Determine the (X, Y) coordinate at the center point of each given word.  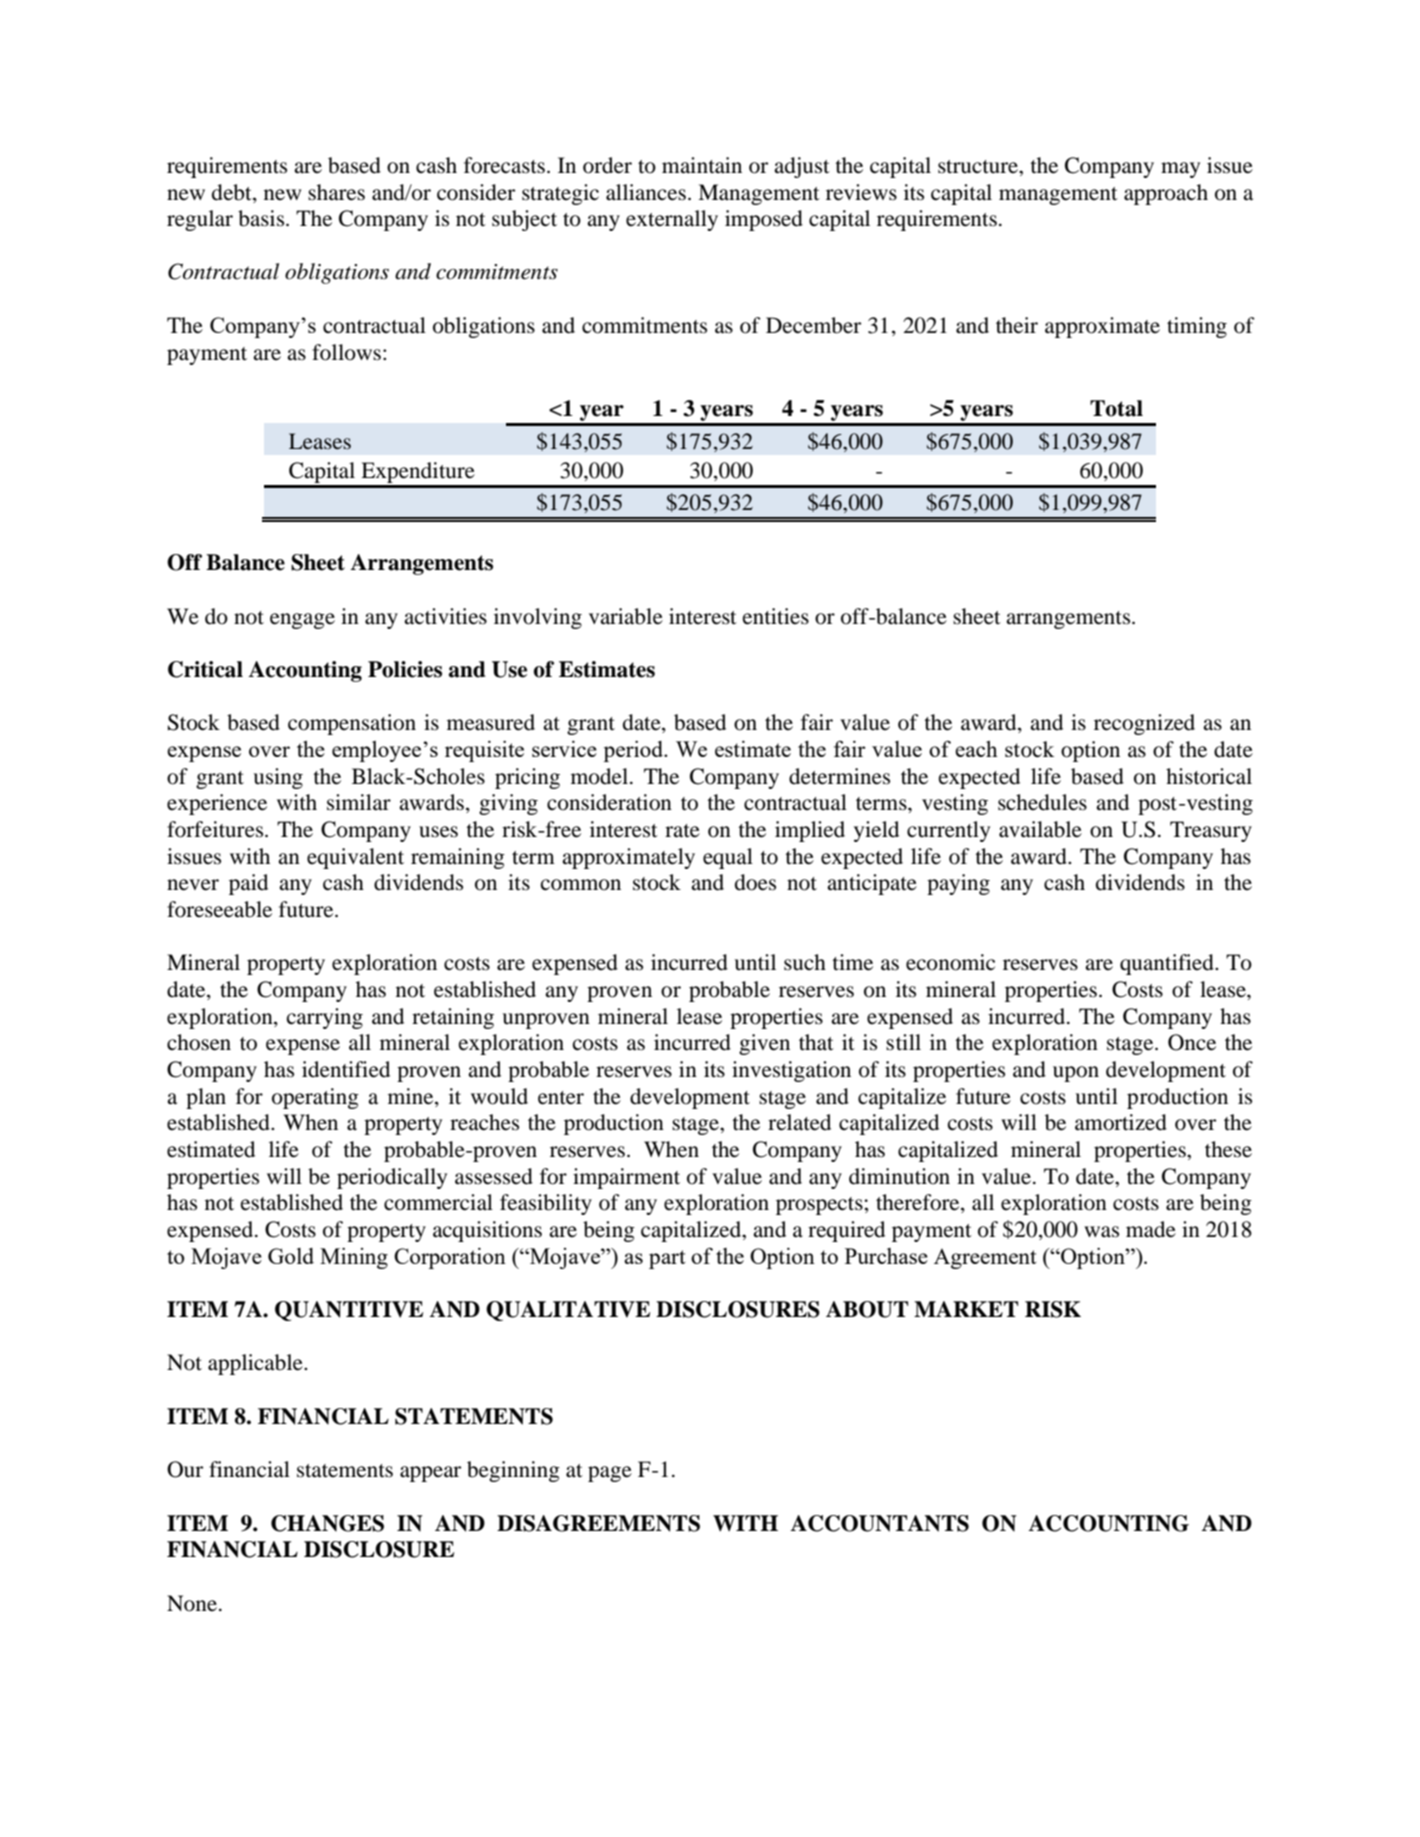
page (610, 1474)
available (1040, 829)
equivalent (355, 858)
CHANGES (327, 1523)
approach (1166, 194)
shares (336, 192)
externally (672, 220)
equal (728, 858)
